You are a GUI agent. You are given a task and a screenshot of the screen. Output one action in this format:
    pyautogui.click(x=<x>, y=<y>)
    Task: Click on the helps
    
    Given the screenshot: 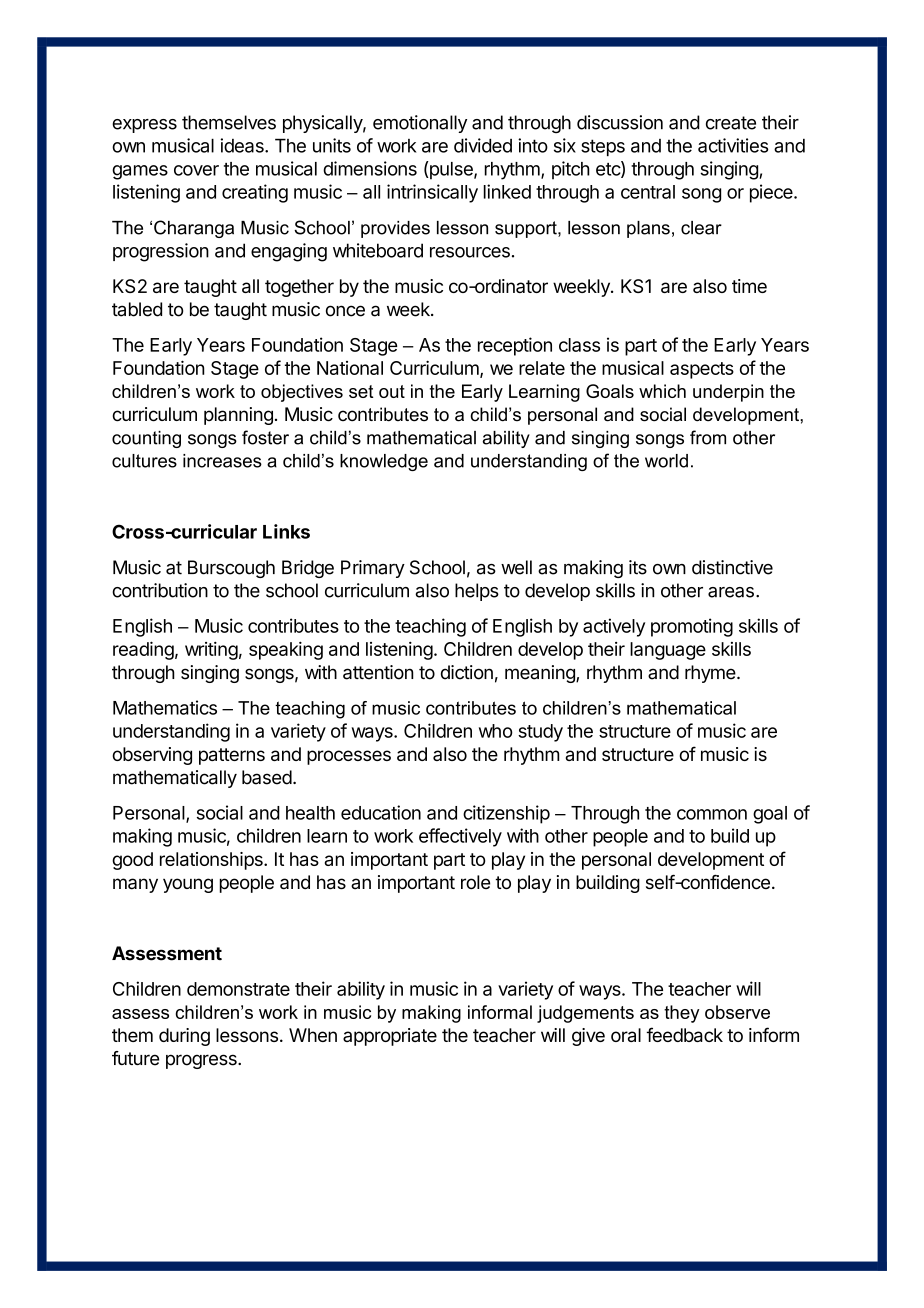 What is the action you would take?
    pyautogui.click(x=477, y=592)
